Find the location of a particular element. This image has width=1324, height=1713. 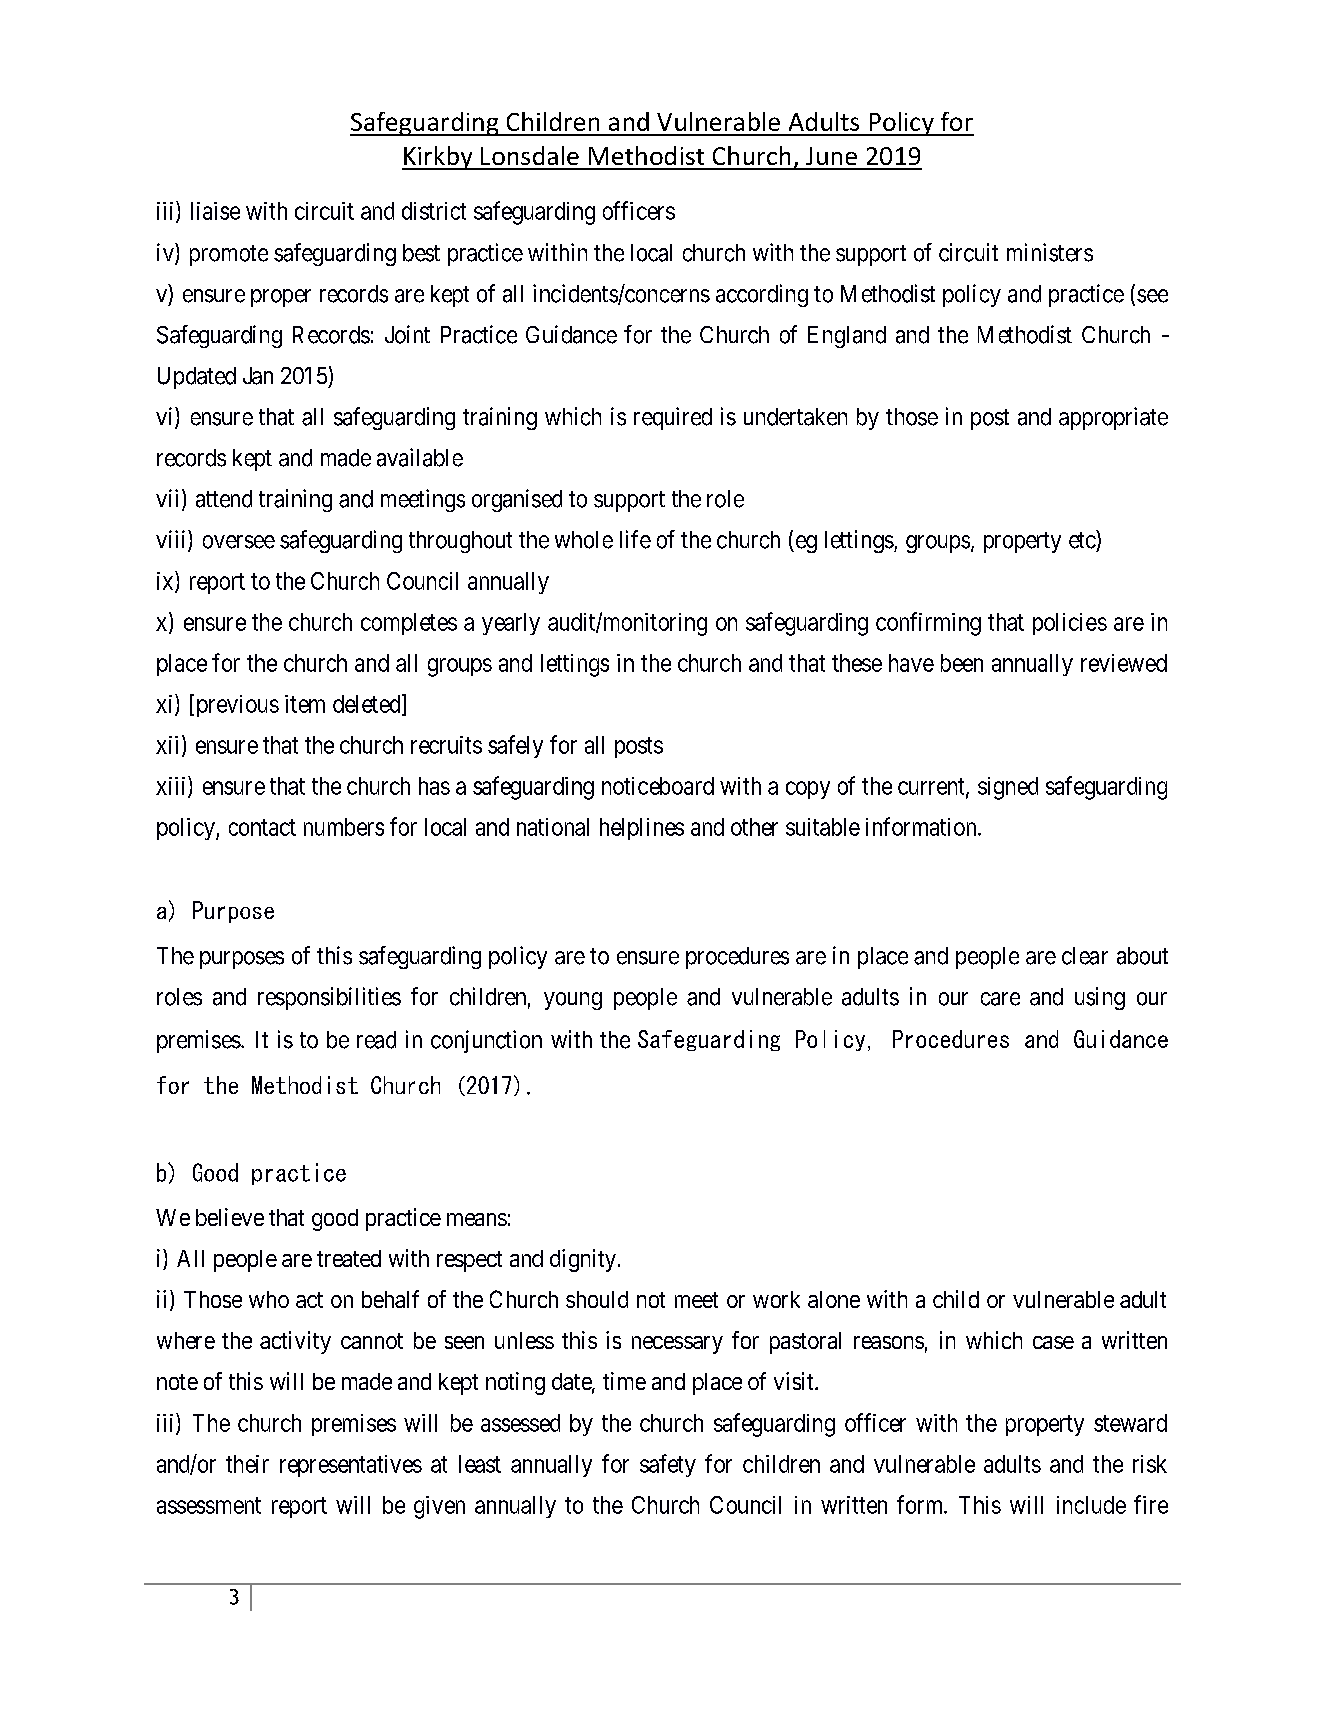

their is located at coordinates (247, 1464).
